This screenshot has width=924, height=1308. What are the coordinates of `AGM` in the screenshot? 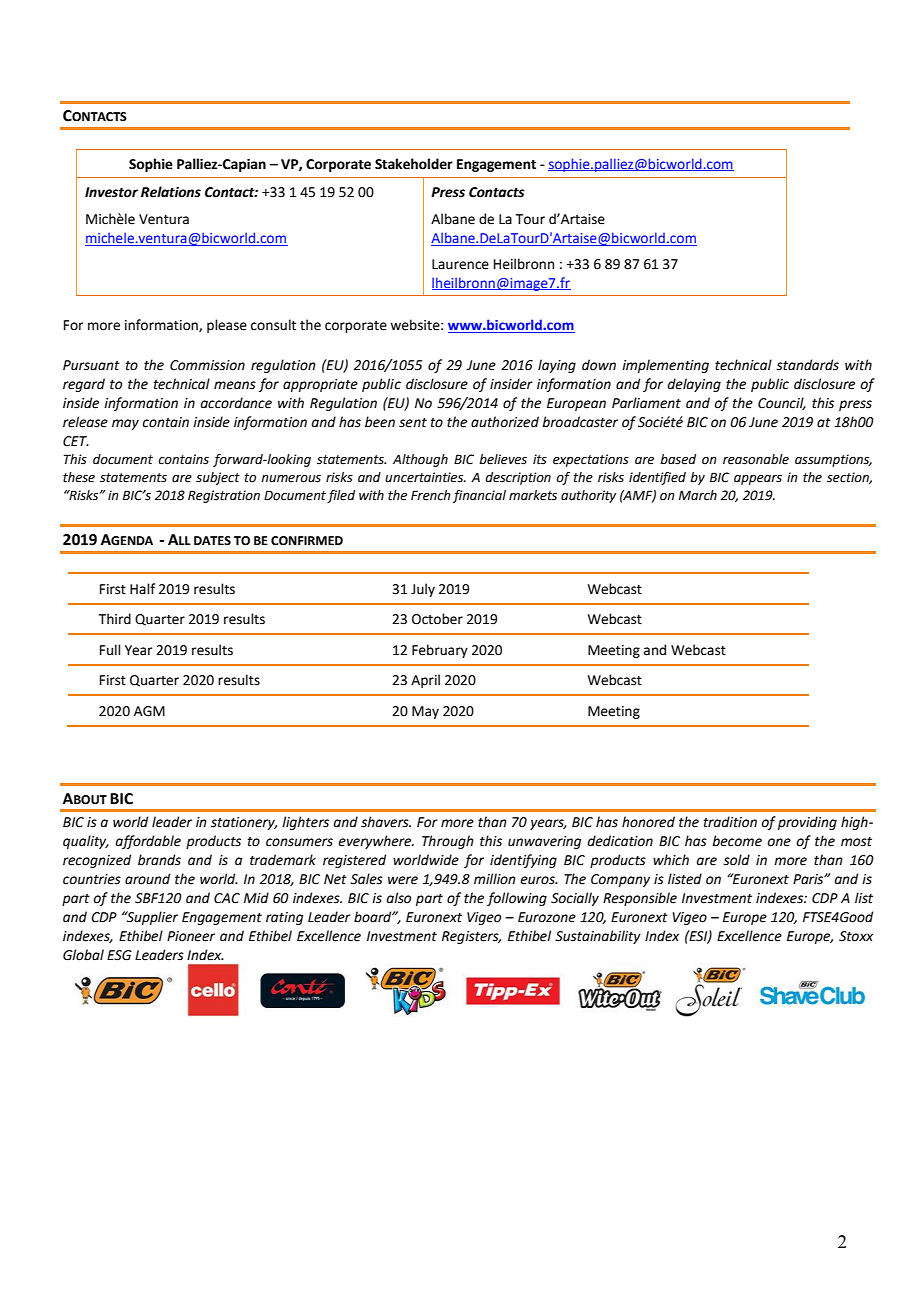 It's located at (149, 711).
